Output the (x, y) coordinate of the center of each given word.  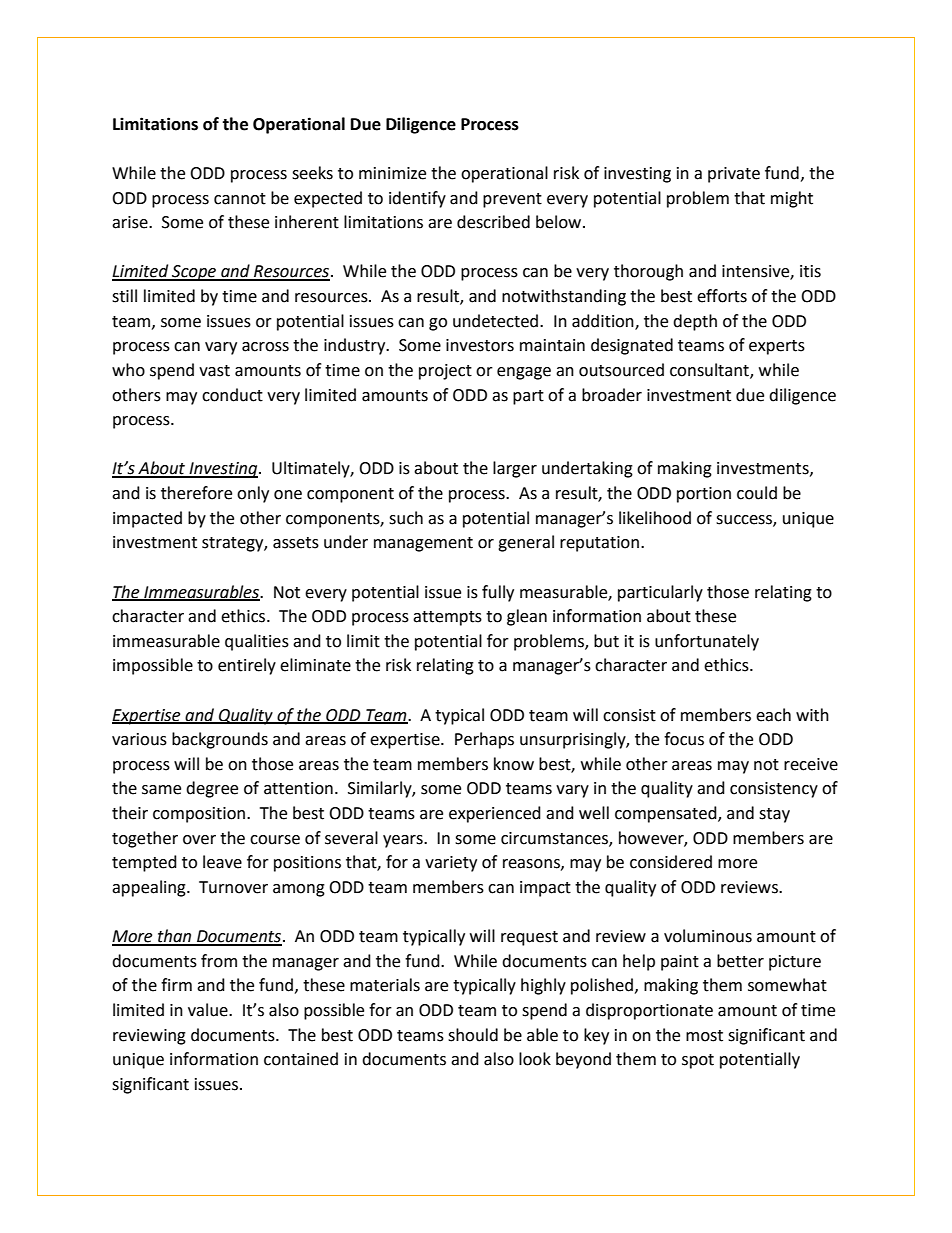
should (473, 1035)
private (734, 175)
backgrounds (220, 740)
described (493, 222)
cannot (240, 199)
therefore (196, 493)
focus (684, 739)
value (209, 1010)
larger (515, 469)
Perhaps (484, 740)
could (757, 493)
